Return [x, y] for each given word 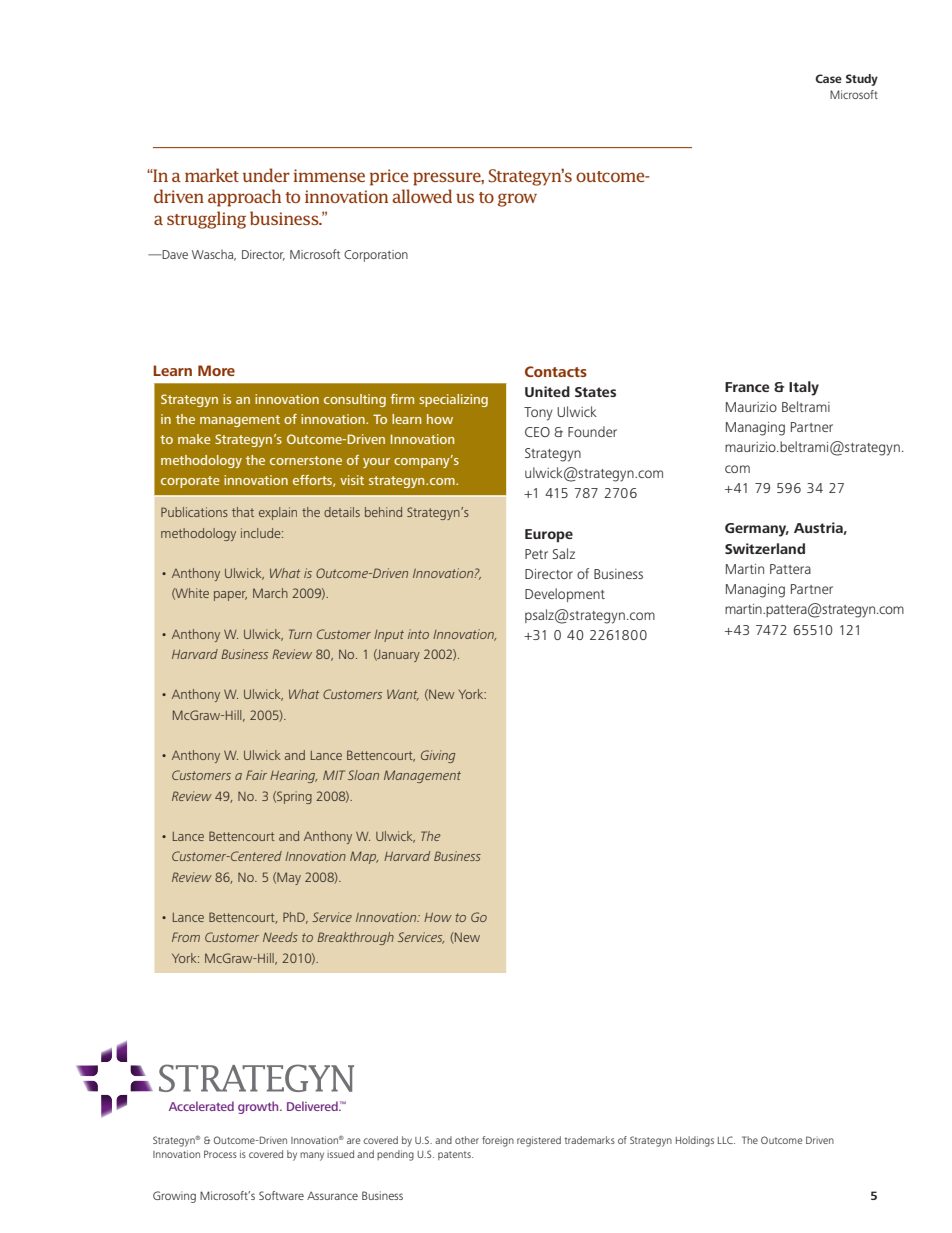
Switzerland [765, 548]
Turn [300, 634]
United [547, 391]
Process [220, 1154]
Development [565, 595]
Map [364, 857]
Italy [804, 388]
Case [828, 78]
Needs [280, 937]
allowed [422, 196]
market [212, 175]
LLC [726, 1140]
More [216, 370]
